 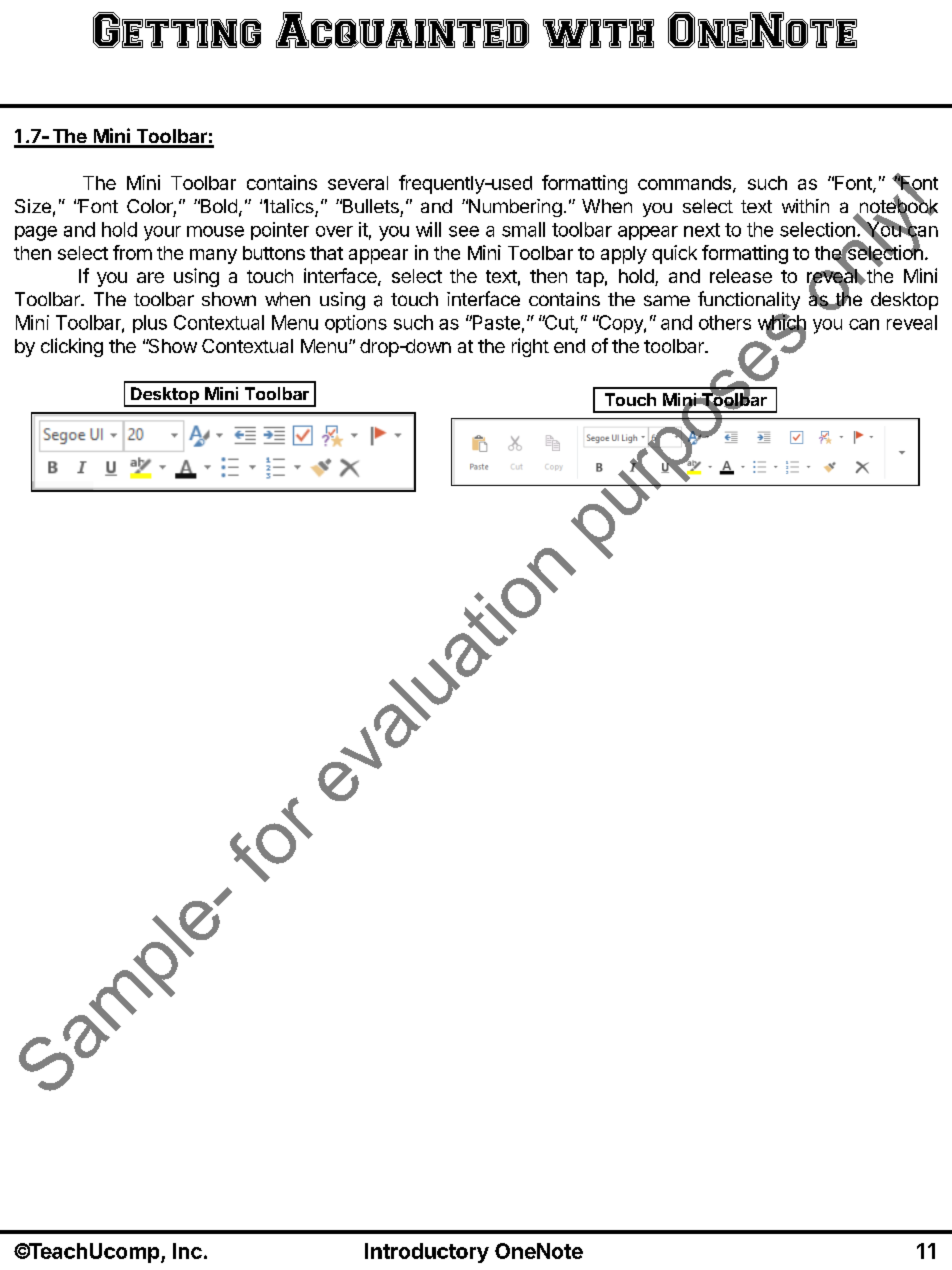 What do you see at coordinates (150, 324) in the screenshot?
I see `plus` at bounding box center [150, 324].
